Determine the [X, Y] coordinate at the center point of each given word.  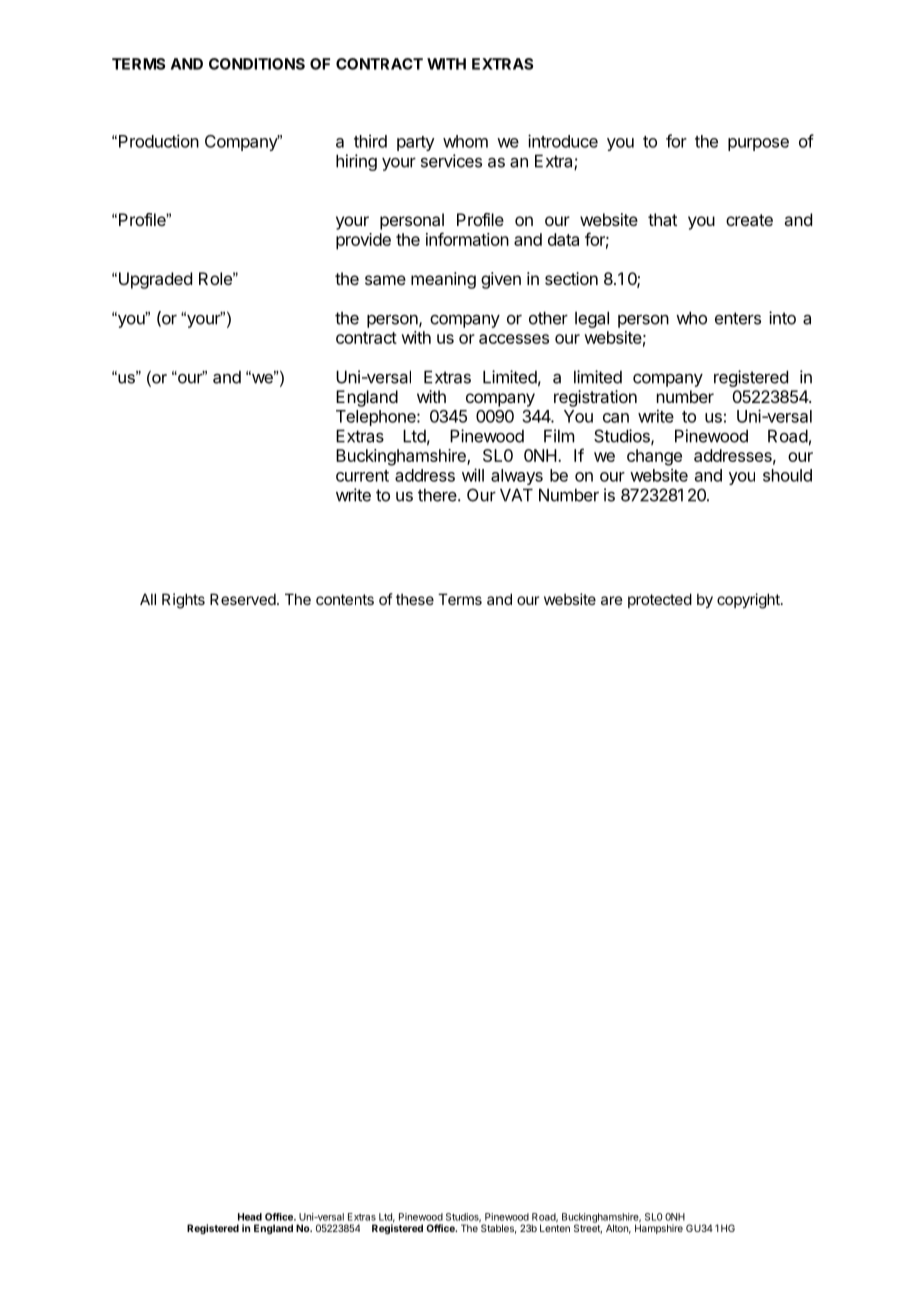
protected [660, 600]
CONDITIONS [257, 64]
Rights [183, 601]
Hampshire [659, 1229]
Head [250, 1217]
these [415, 599]
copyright [749, 601]
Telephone [377, 418]
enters [738, 318]
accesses [514, 339]
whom [465, 141]
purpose [758, 144]
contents [345, 599]
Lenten [555, 1228]
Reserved [243, 599]
